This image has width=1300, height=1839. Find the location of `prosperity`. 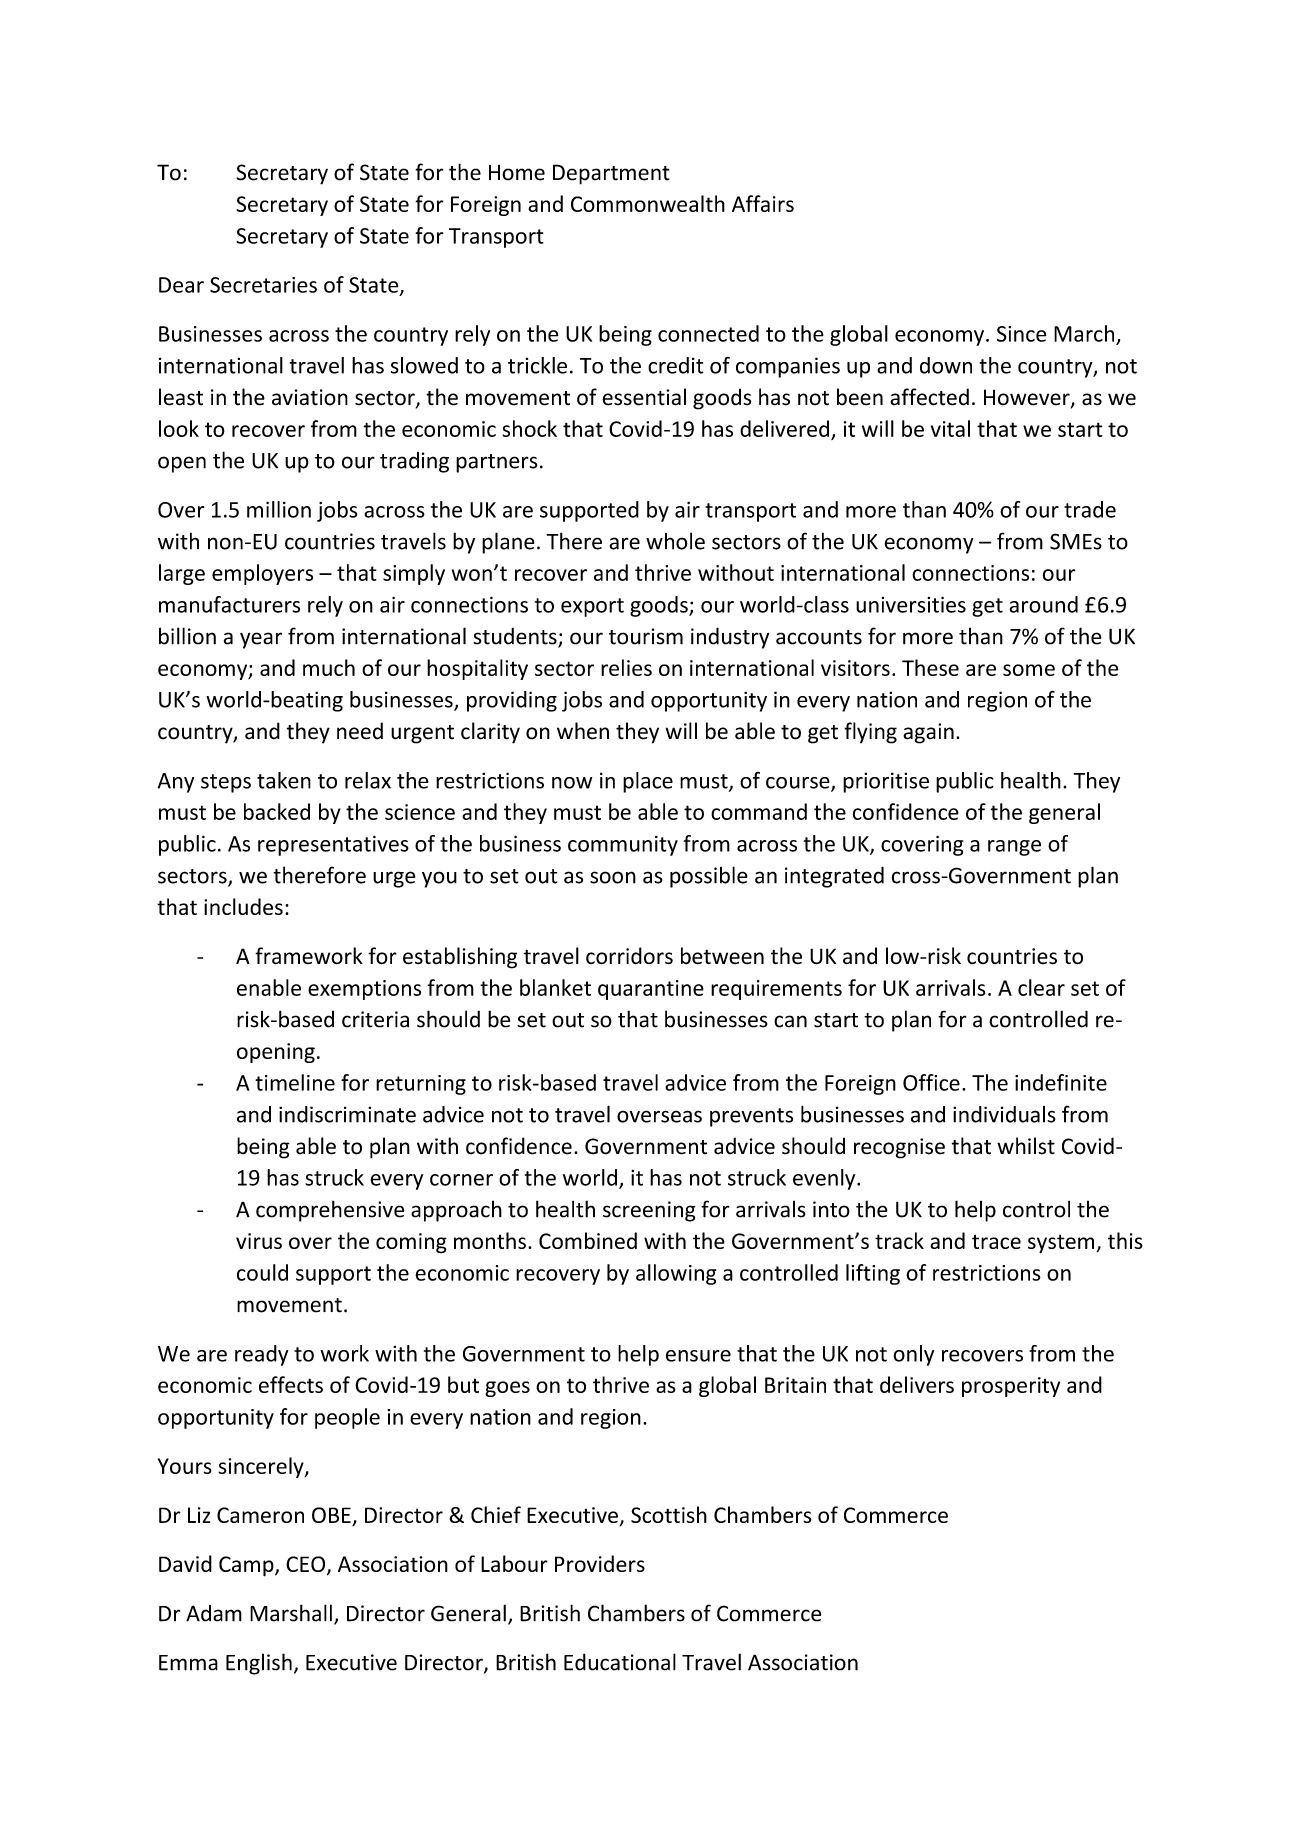

prosperity is located at coordinates (1011, 1387).
